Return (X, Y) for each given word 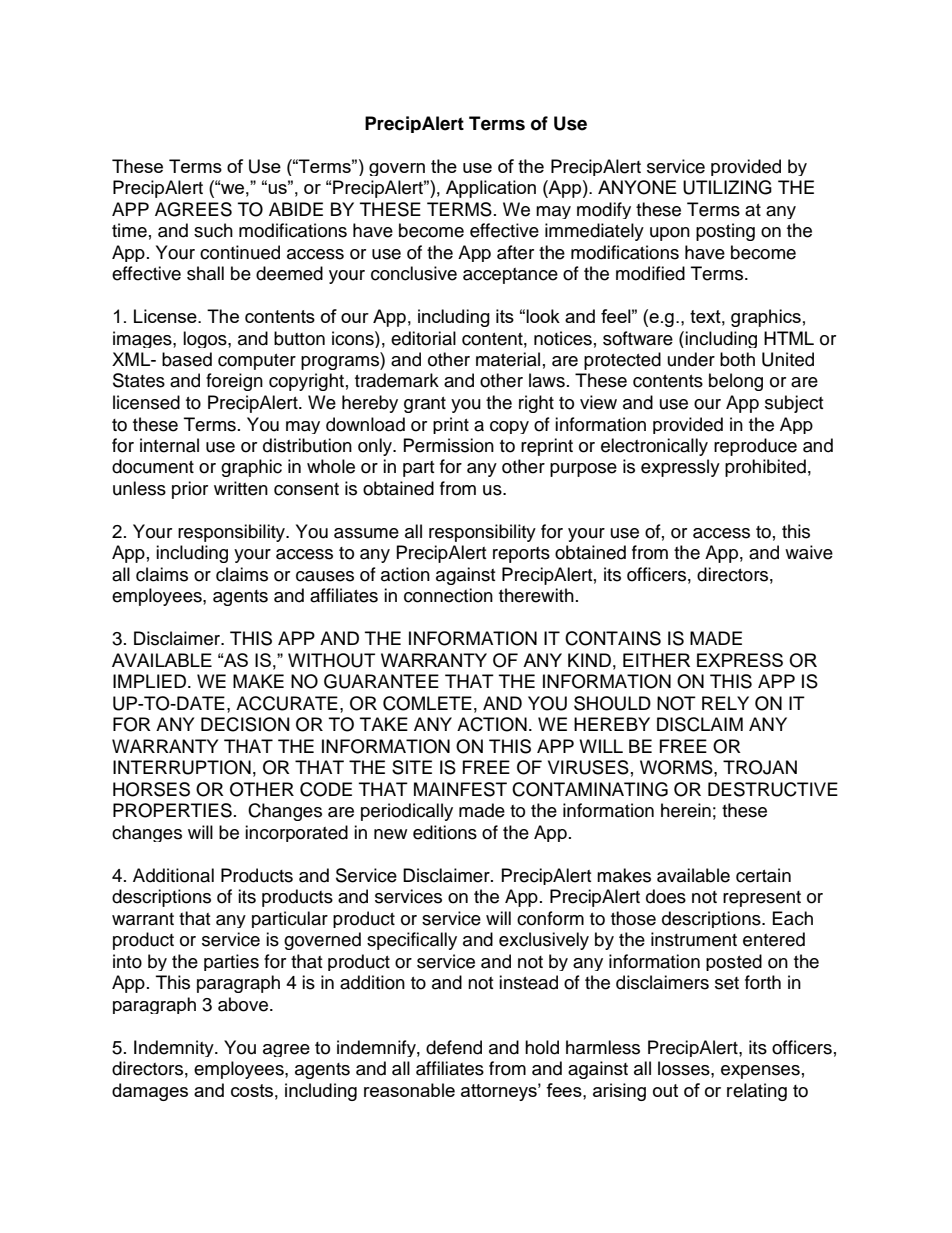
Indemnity (175, 1048)
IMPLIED (149, 681)
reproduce (755, 447)
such (213, 230)
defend (454, 1047)
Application (491, 189)
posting (725, 232)
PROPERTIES (172, 810)
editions (445, 832)
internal (169, 445)
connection (448, 595)
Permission (449, 445)
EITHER (656, 660)
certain (763, 875)
